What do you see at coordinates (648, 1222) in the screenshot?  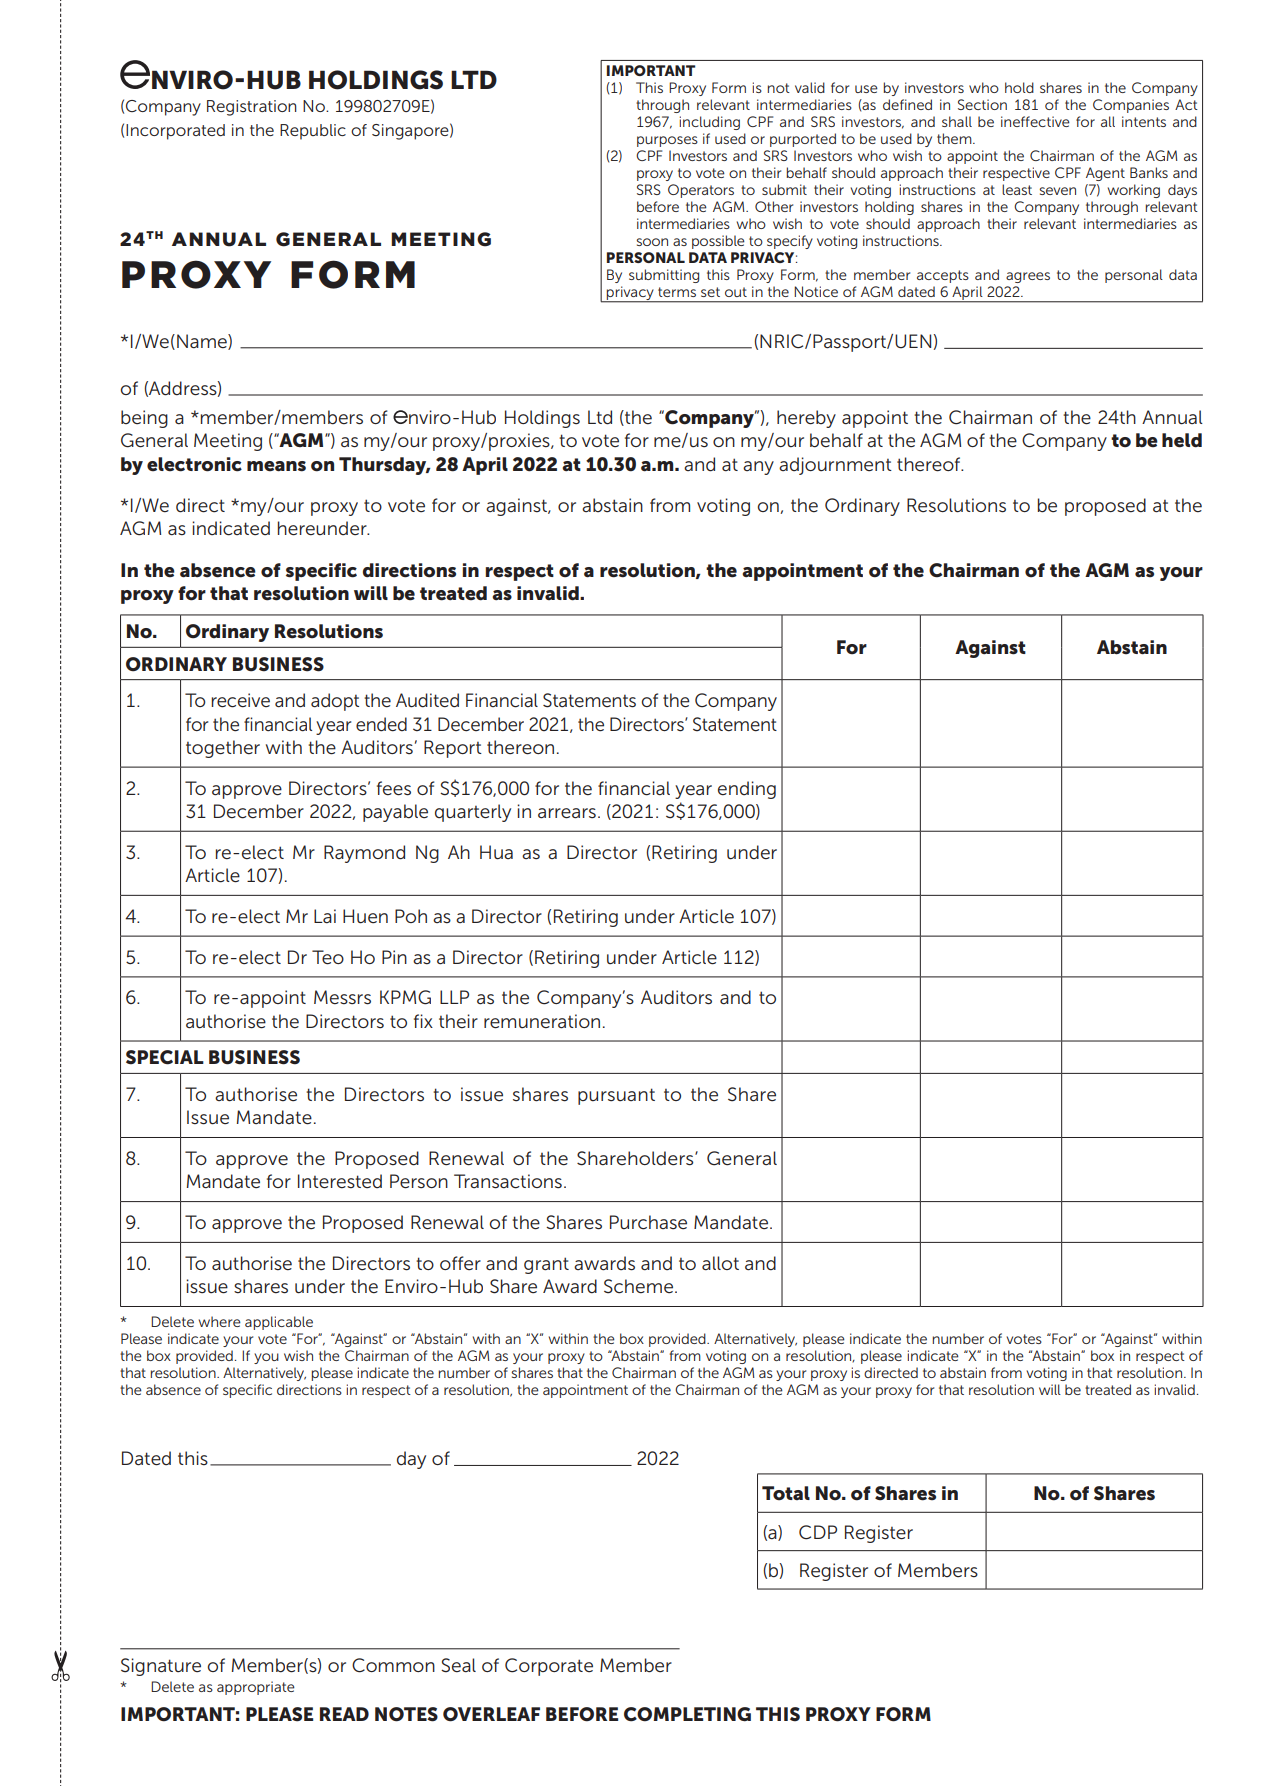 I see `Purchase` at bounding box center [648, 1222].
